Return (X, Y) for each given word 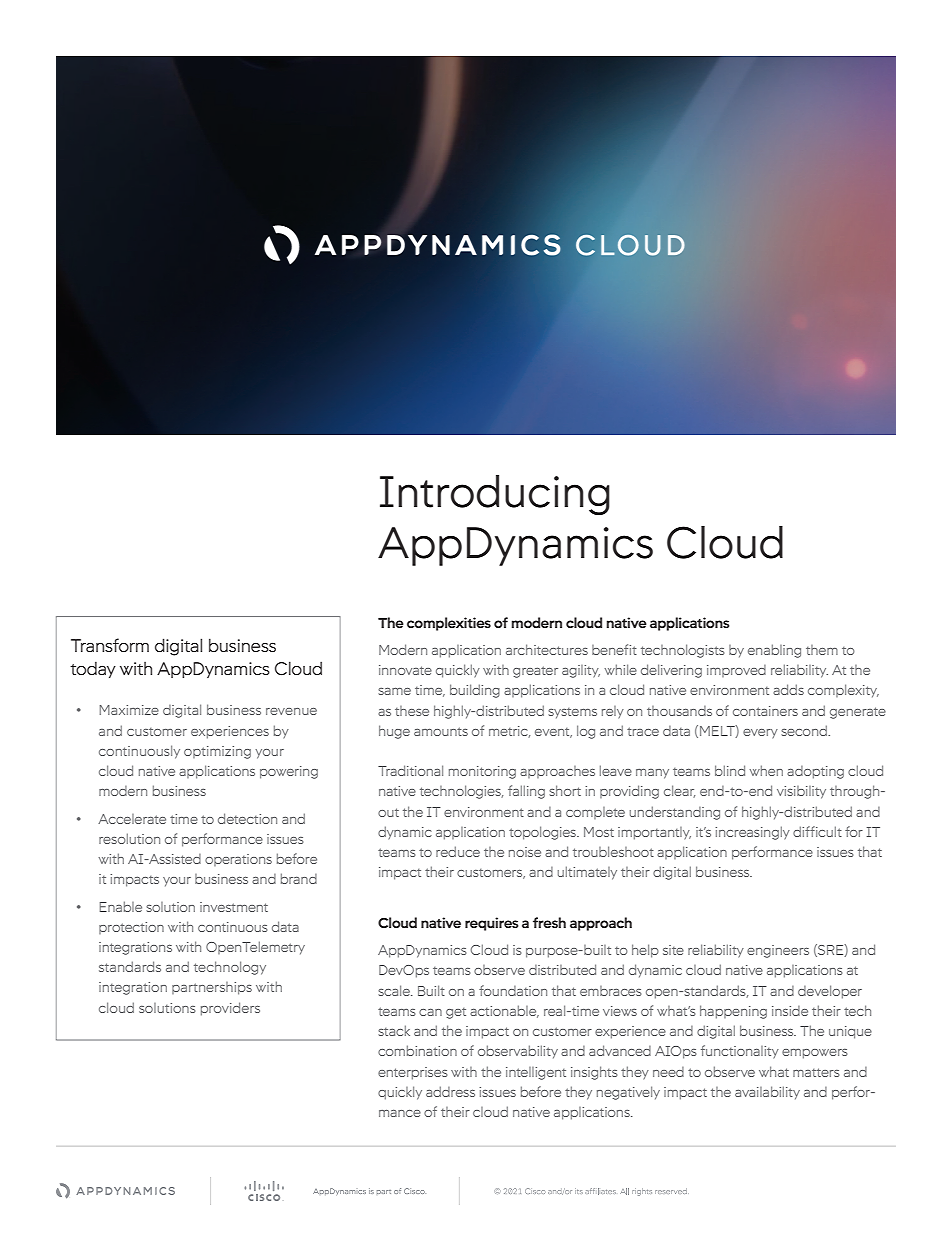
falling (526, 792)
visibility (801, 792)
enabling (774, 651)
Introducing (495, 495)
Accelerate (132, 819)
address (450, 1091)
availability (767, 1093)
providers (230, 1009)
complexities (449, 624)
